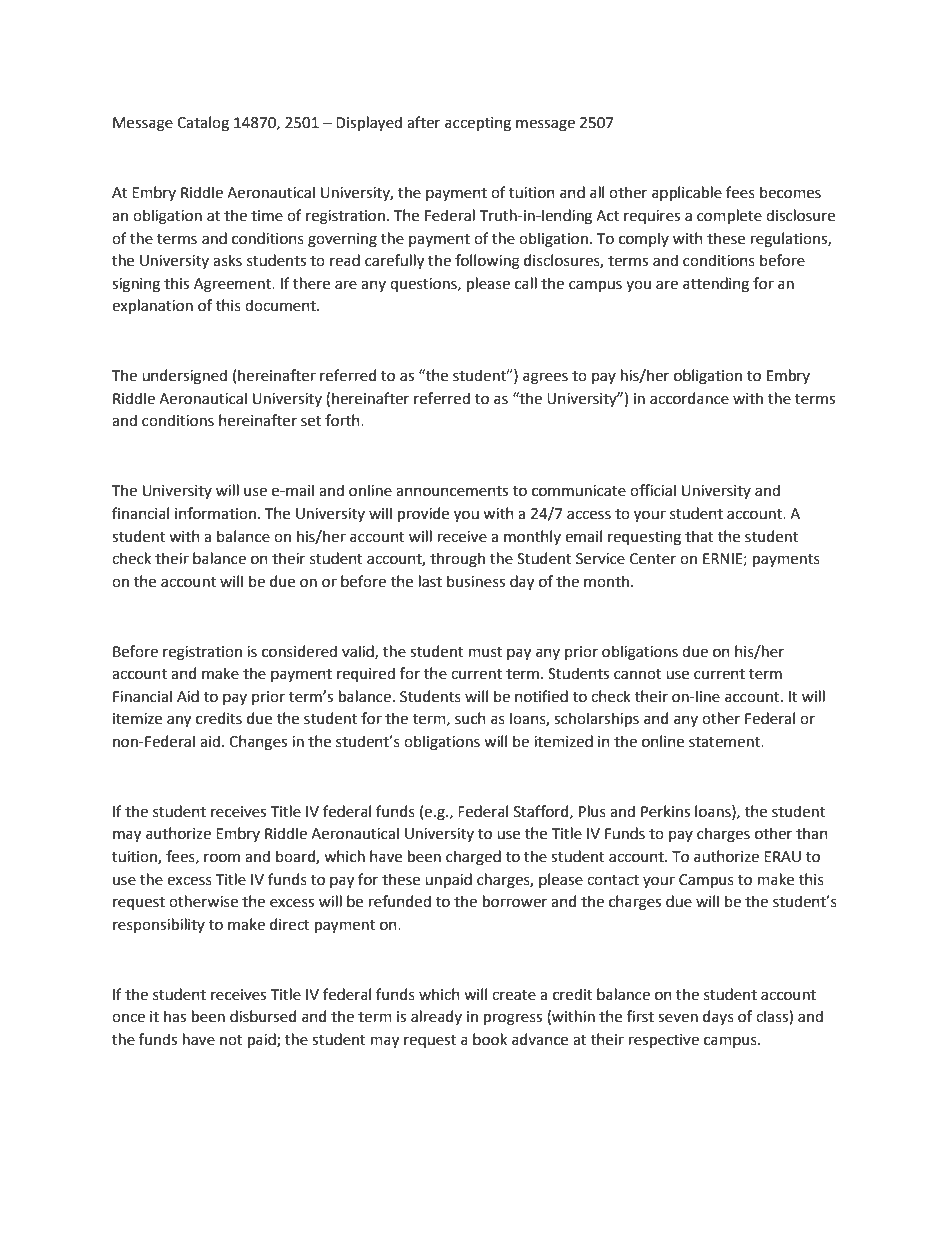  Describe the element at coordinates (222, 858) in the page. I see `room` at that location.
